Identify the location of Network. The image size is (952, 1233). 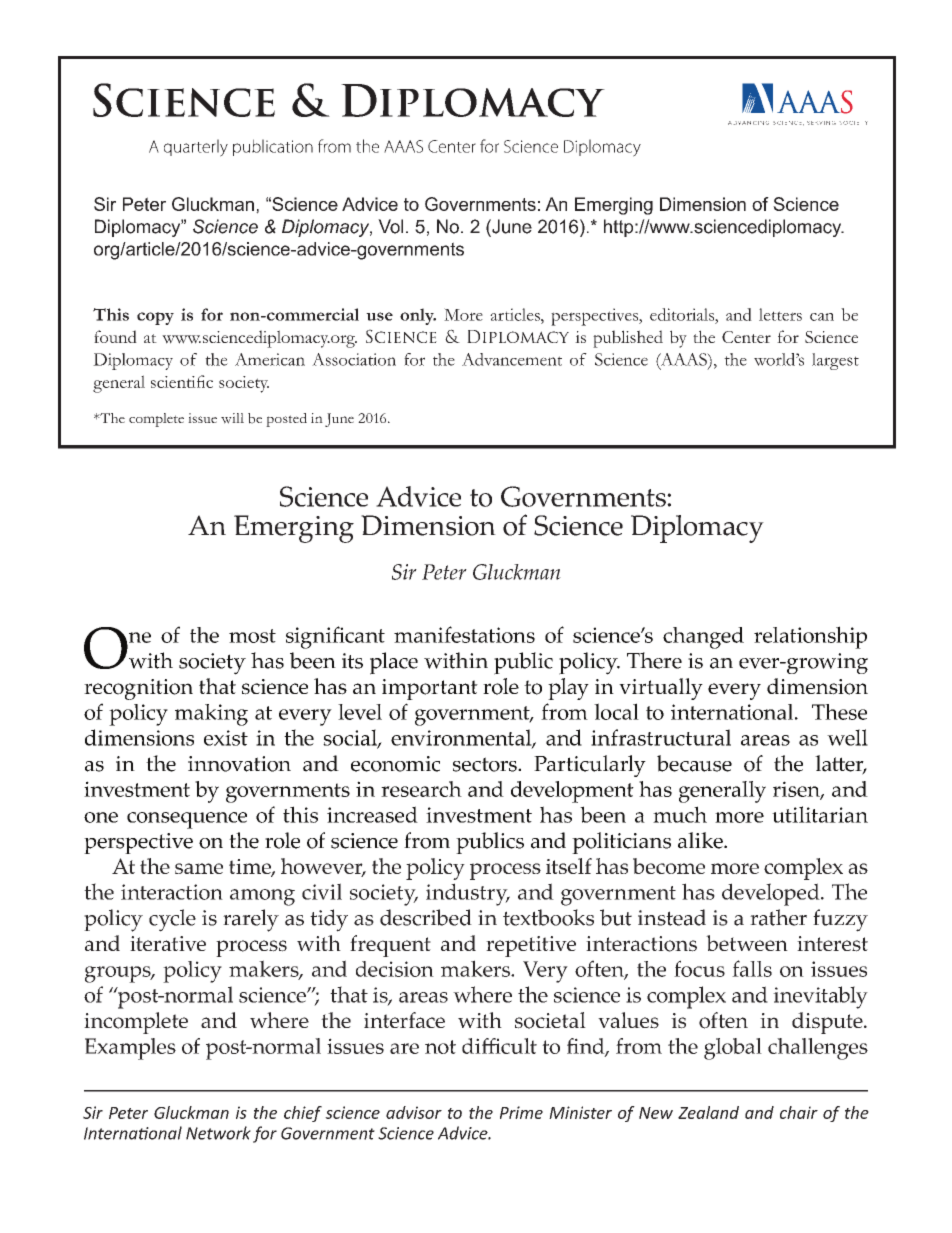
(218, 1133).
